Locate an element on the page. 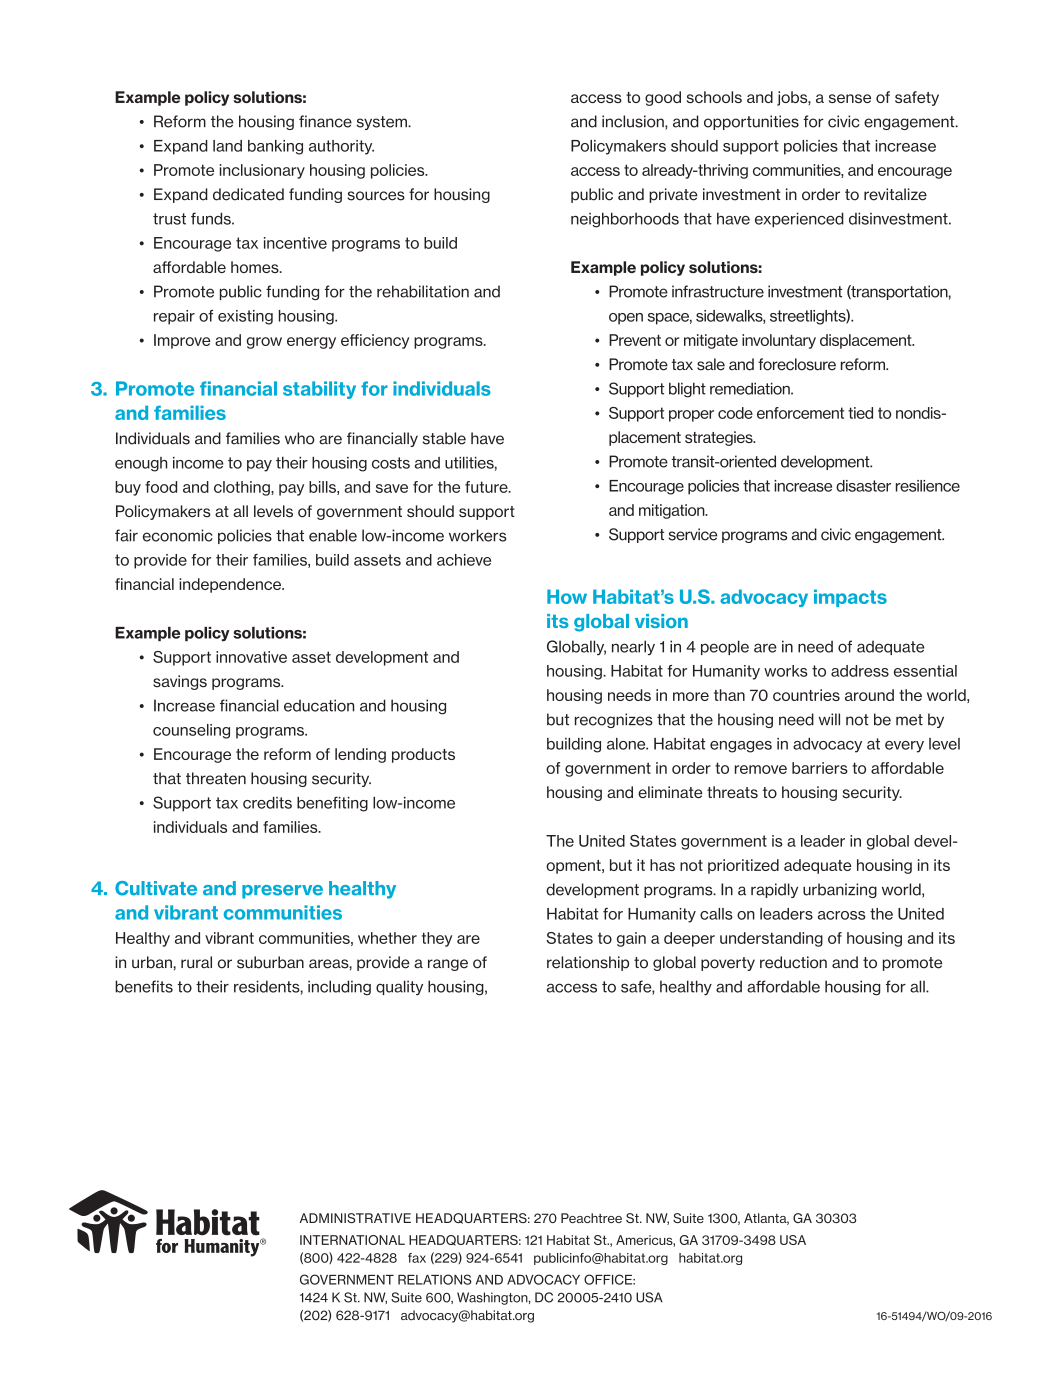  has is located at coordinates (662, 865).
